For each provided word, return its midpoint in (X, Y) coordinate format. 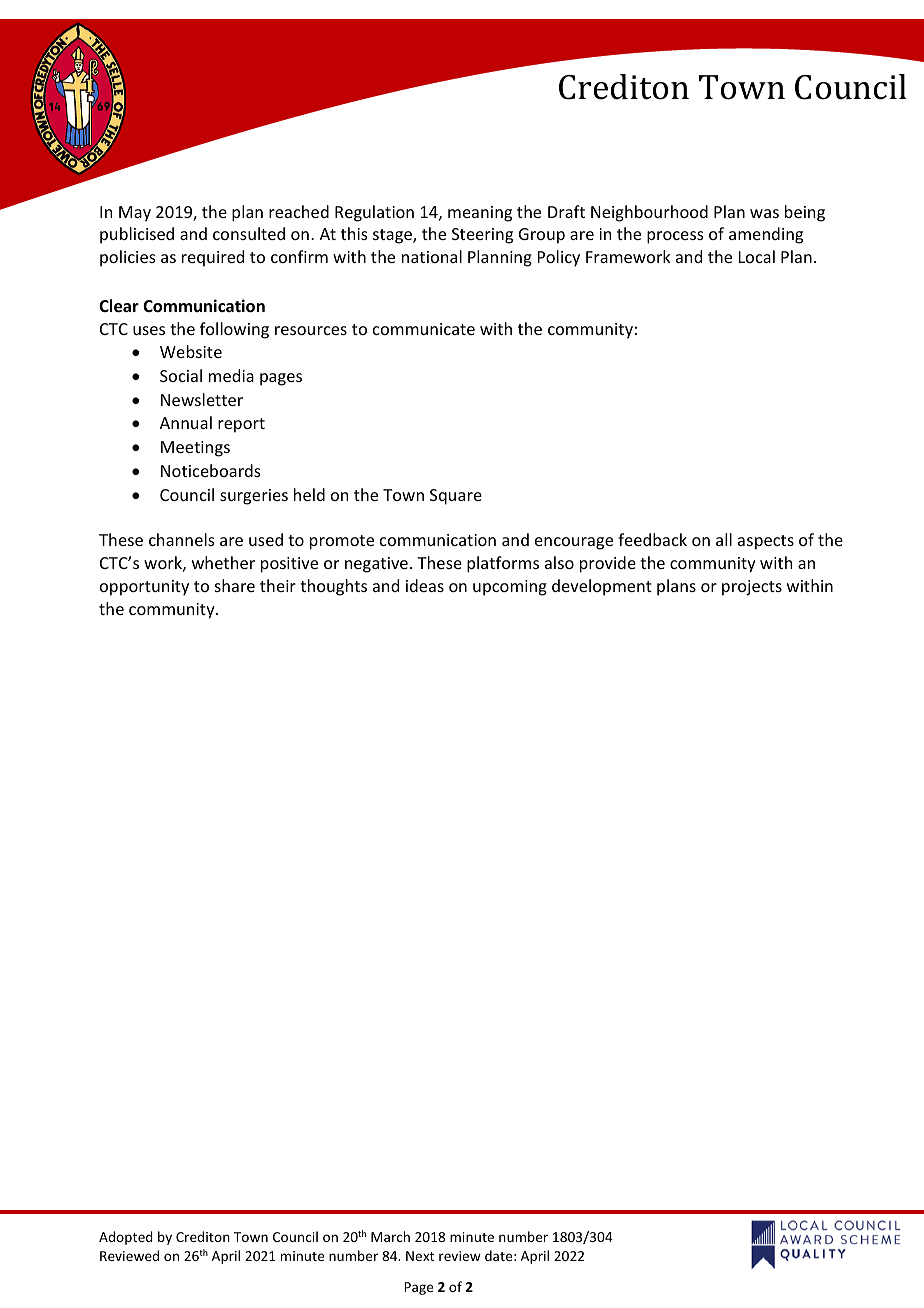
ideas (425, 585)
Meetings (195, 449)
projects (752, 588)
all (724, 539)
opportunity (144, 588)
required (213, 258)
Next (420, 1256)
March (390, 1236)
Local (757, 256)
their (278, 585)
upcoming (510, 588)
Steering (482, 236)
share (235, 585)
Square (456, 497)
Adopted (126, 1238)
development (602, 587)
